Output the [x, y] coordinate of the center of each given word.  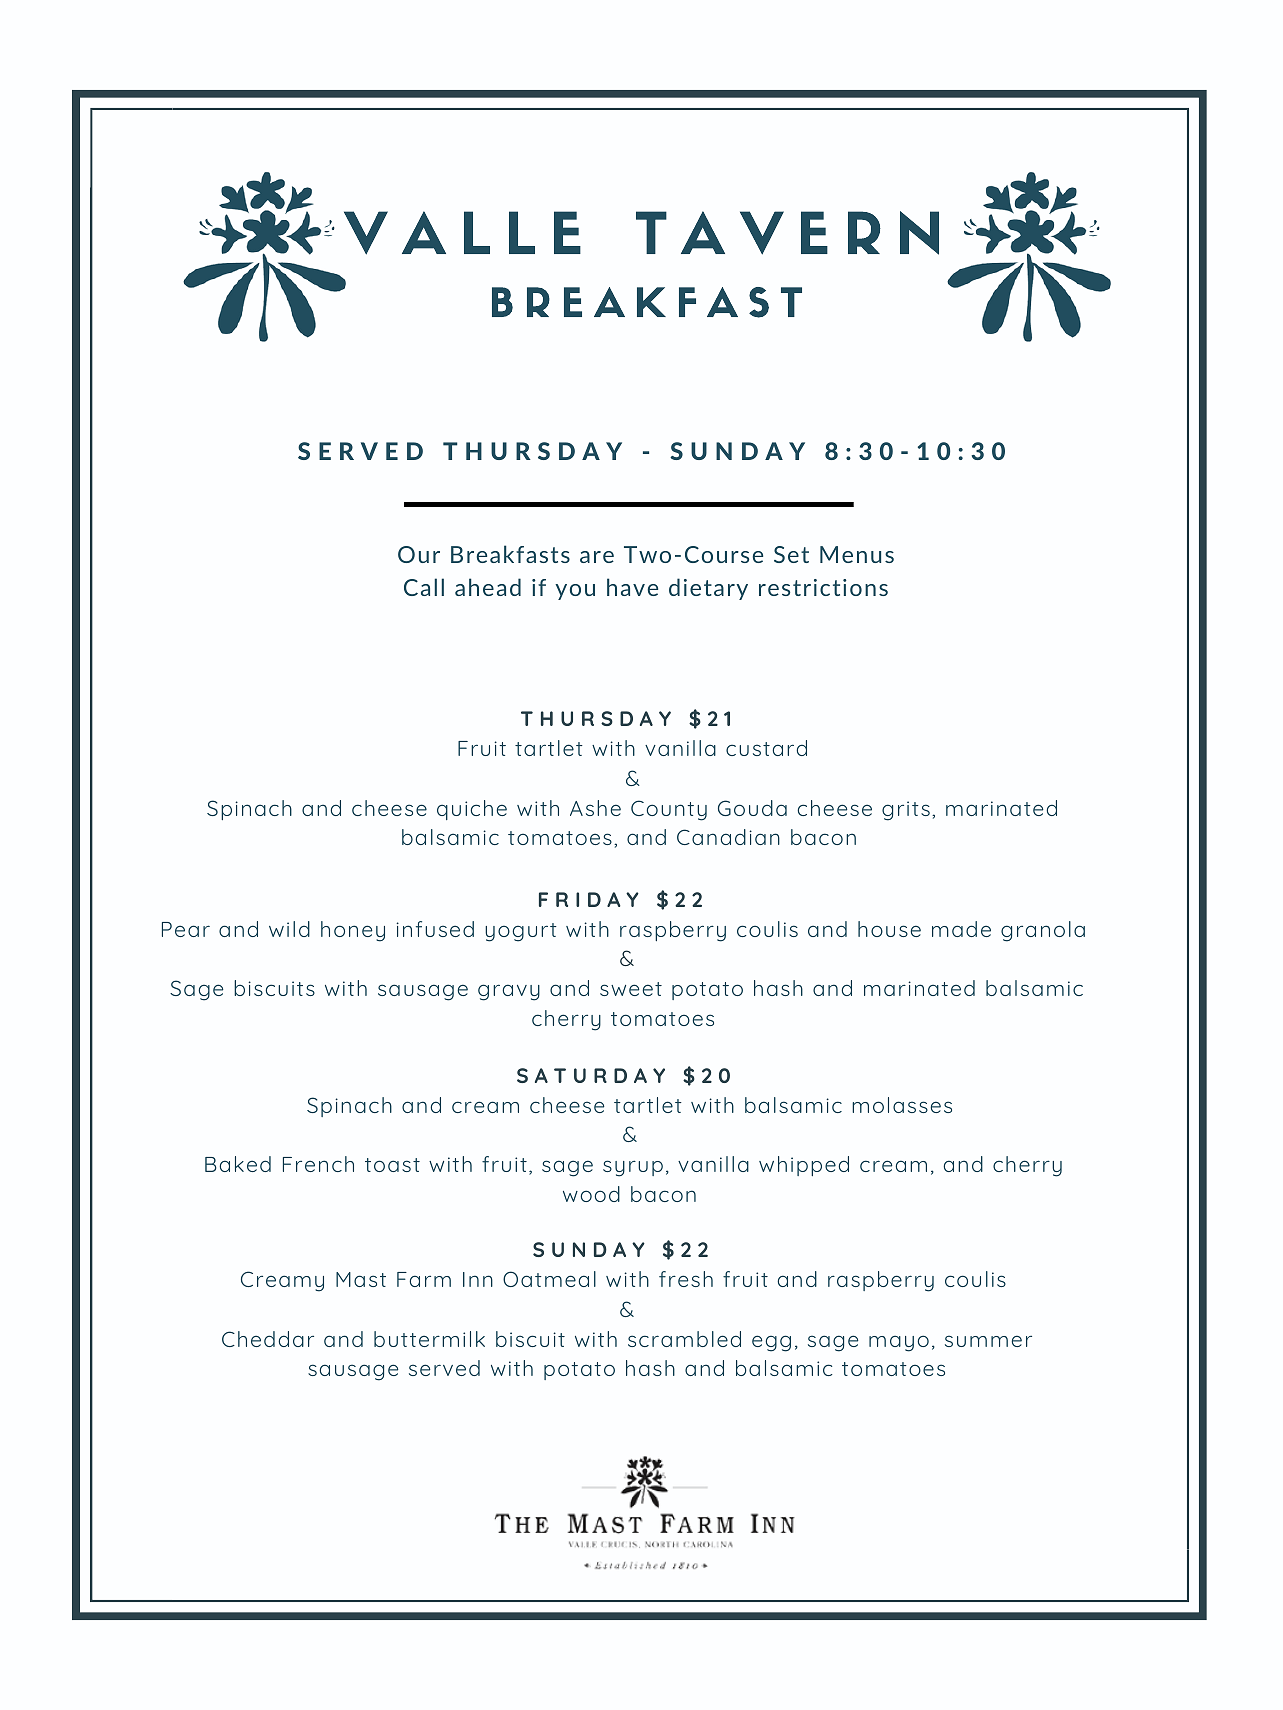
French [318, 1164]
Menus [857, 554]
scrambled [684, 1339]
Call [424, 587]
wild [289, 929]
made [961, 929]
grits [906, 811]
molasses [902, 1105]
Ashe [595, 808]
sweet [631, 989]
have [632, 587]
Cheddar [268, 1339]
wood [591, 1194]
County [669, 810]
